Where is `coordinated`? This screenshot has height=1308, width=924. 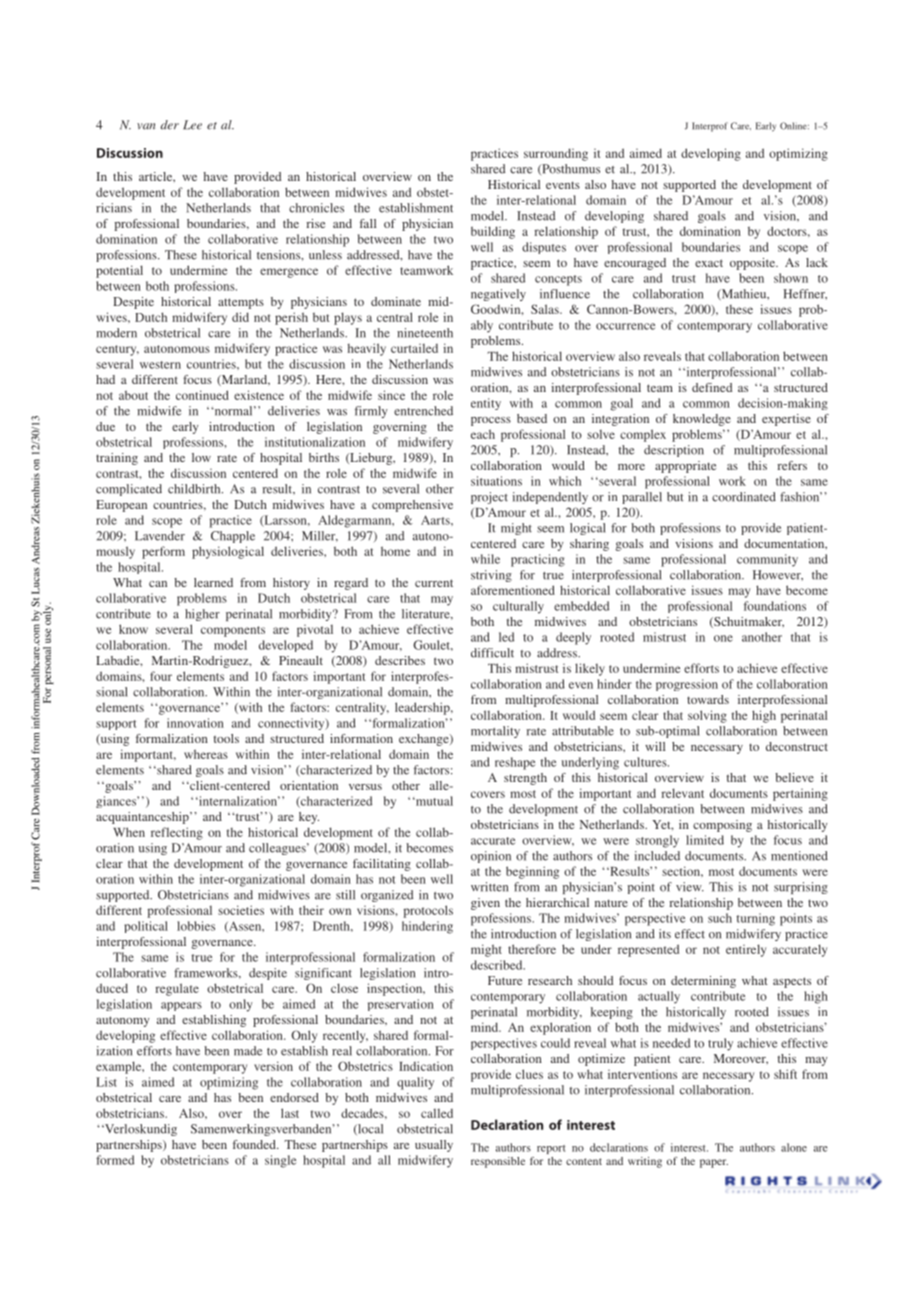 coordinated is located at coordinates (744, 497).
